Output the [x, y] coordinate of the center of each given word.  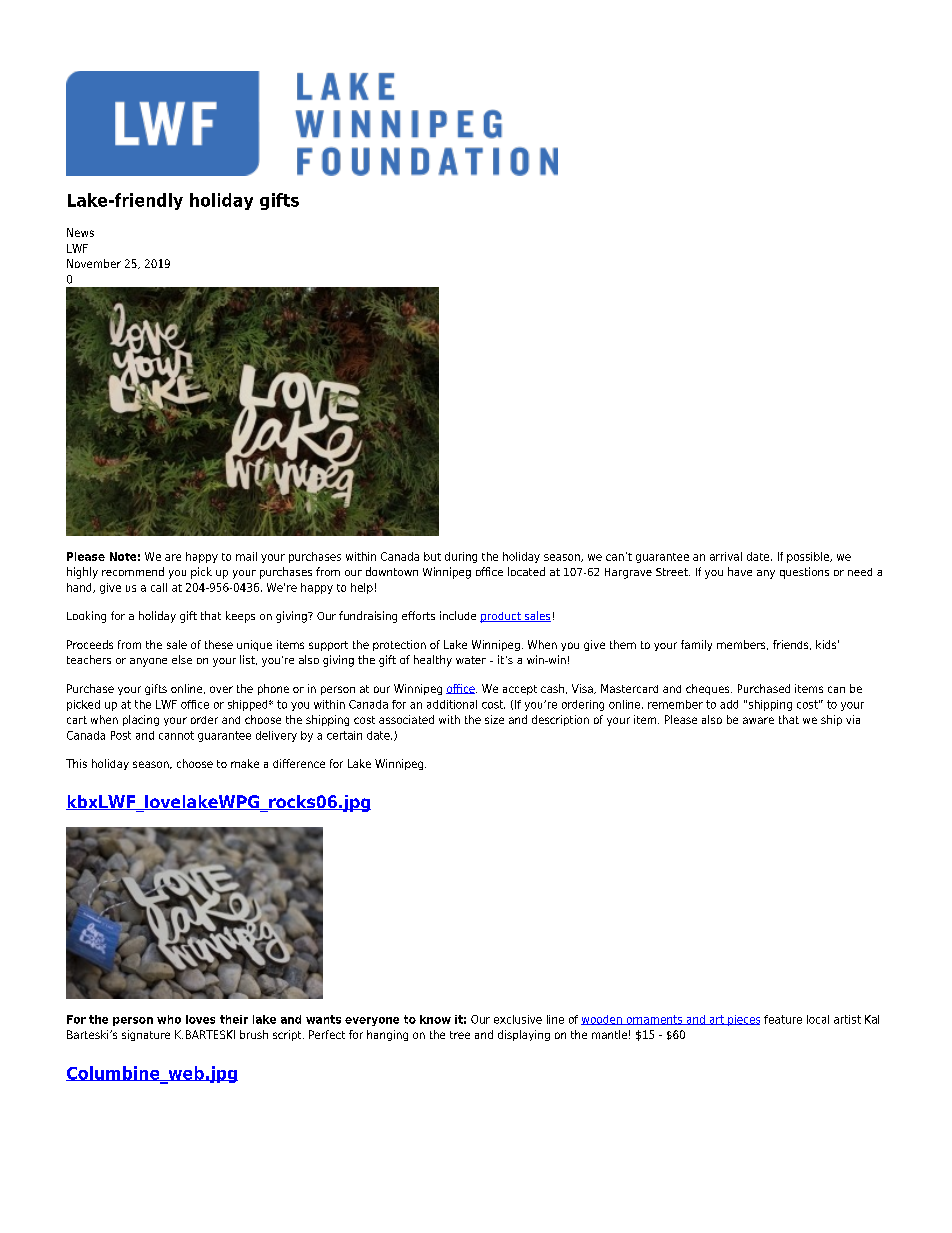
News [80, 232]
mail [246, 556]
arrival [726, 556]
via [853, 719]
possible [809, 557]
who [169, 1019]
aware [758, 720]
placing [141, 720]
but [432, 556]
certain [344, 735]
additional [452, 704]
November [94, 263]
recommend [133, 571]
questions [804, 573]
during [461, 557]
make [245, 763]
